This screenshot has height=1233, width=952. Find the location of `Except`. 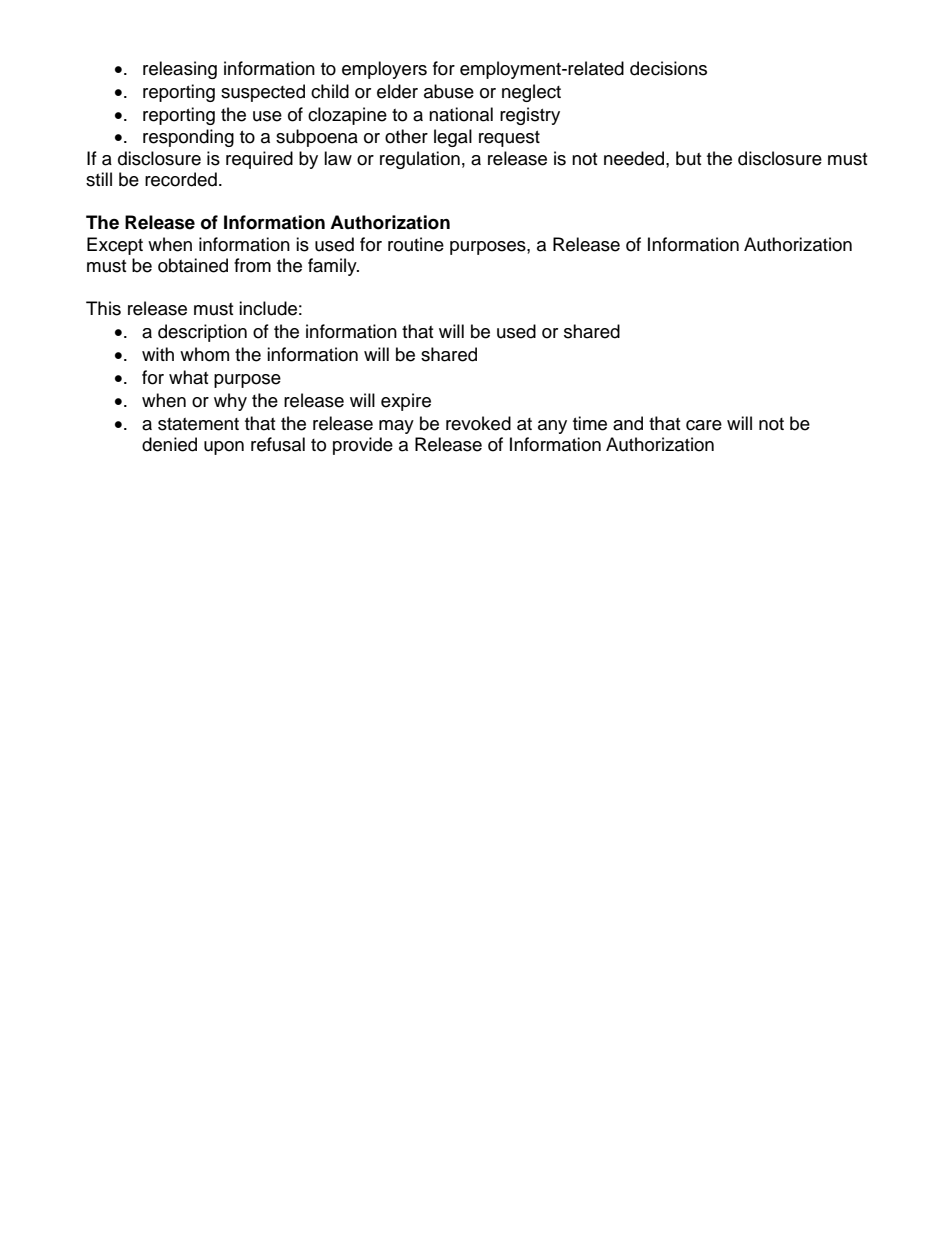

Except is located at coordinates (115, 246).
